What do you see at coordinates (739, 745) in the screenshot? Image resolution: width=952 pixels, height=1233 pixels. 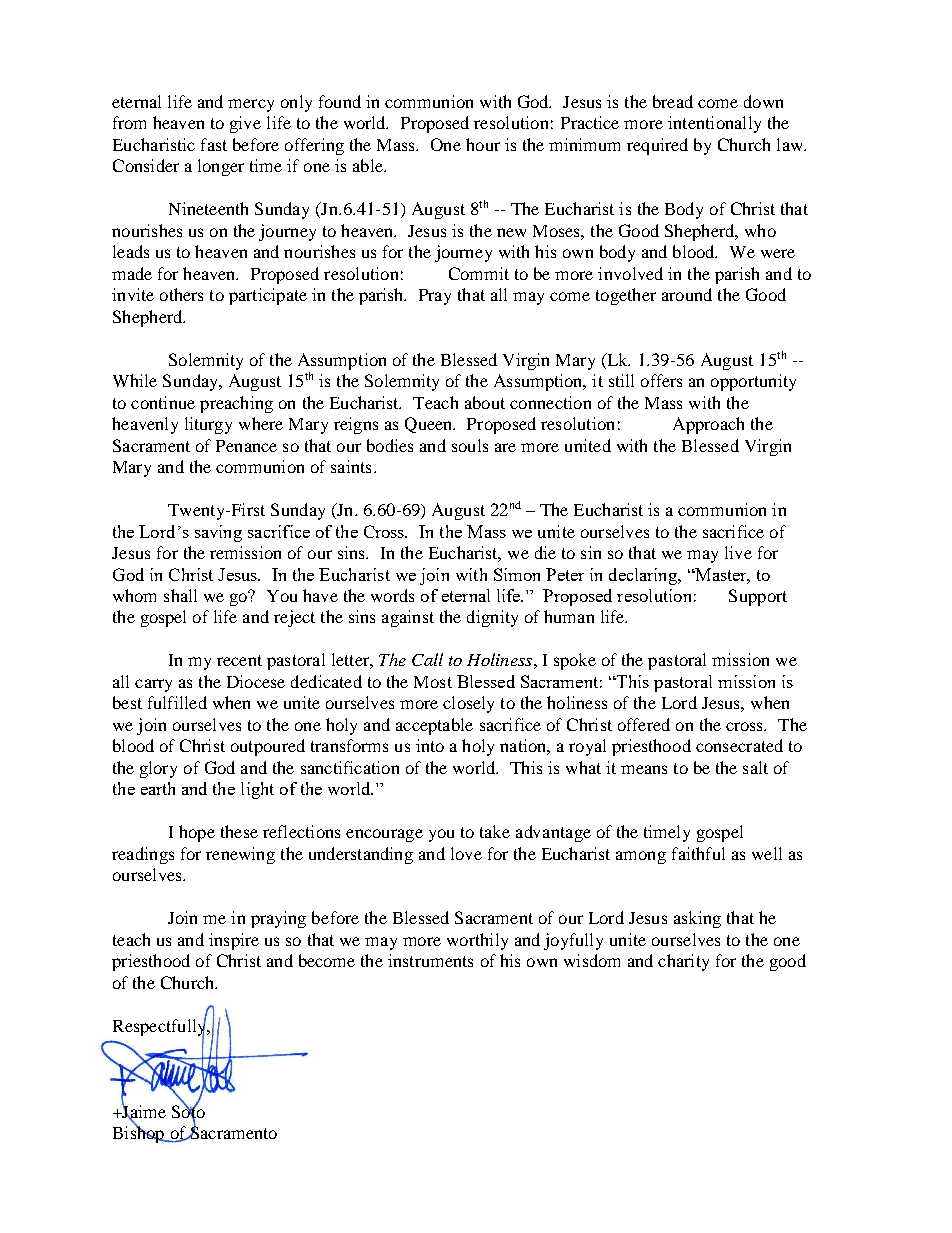 I see `consecrated` at bounding box center [739, 745].
